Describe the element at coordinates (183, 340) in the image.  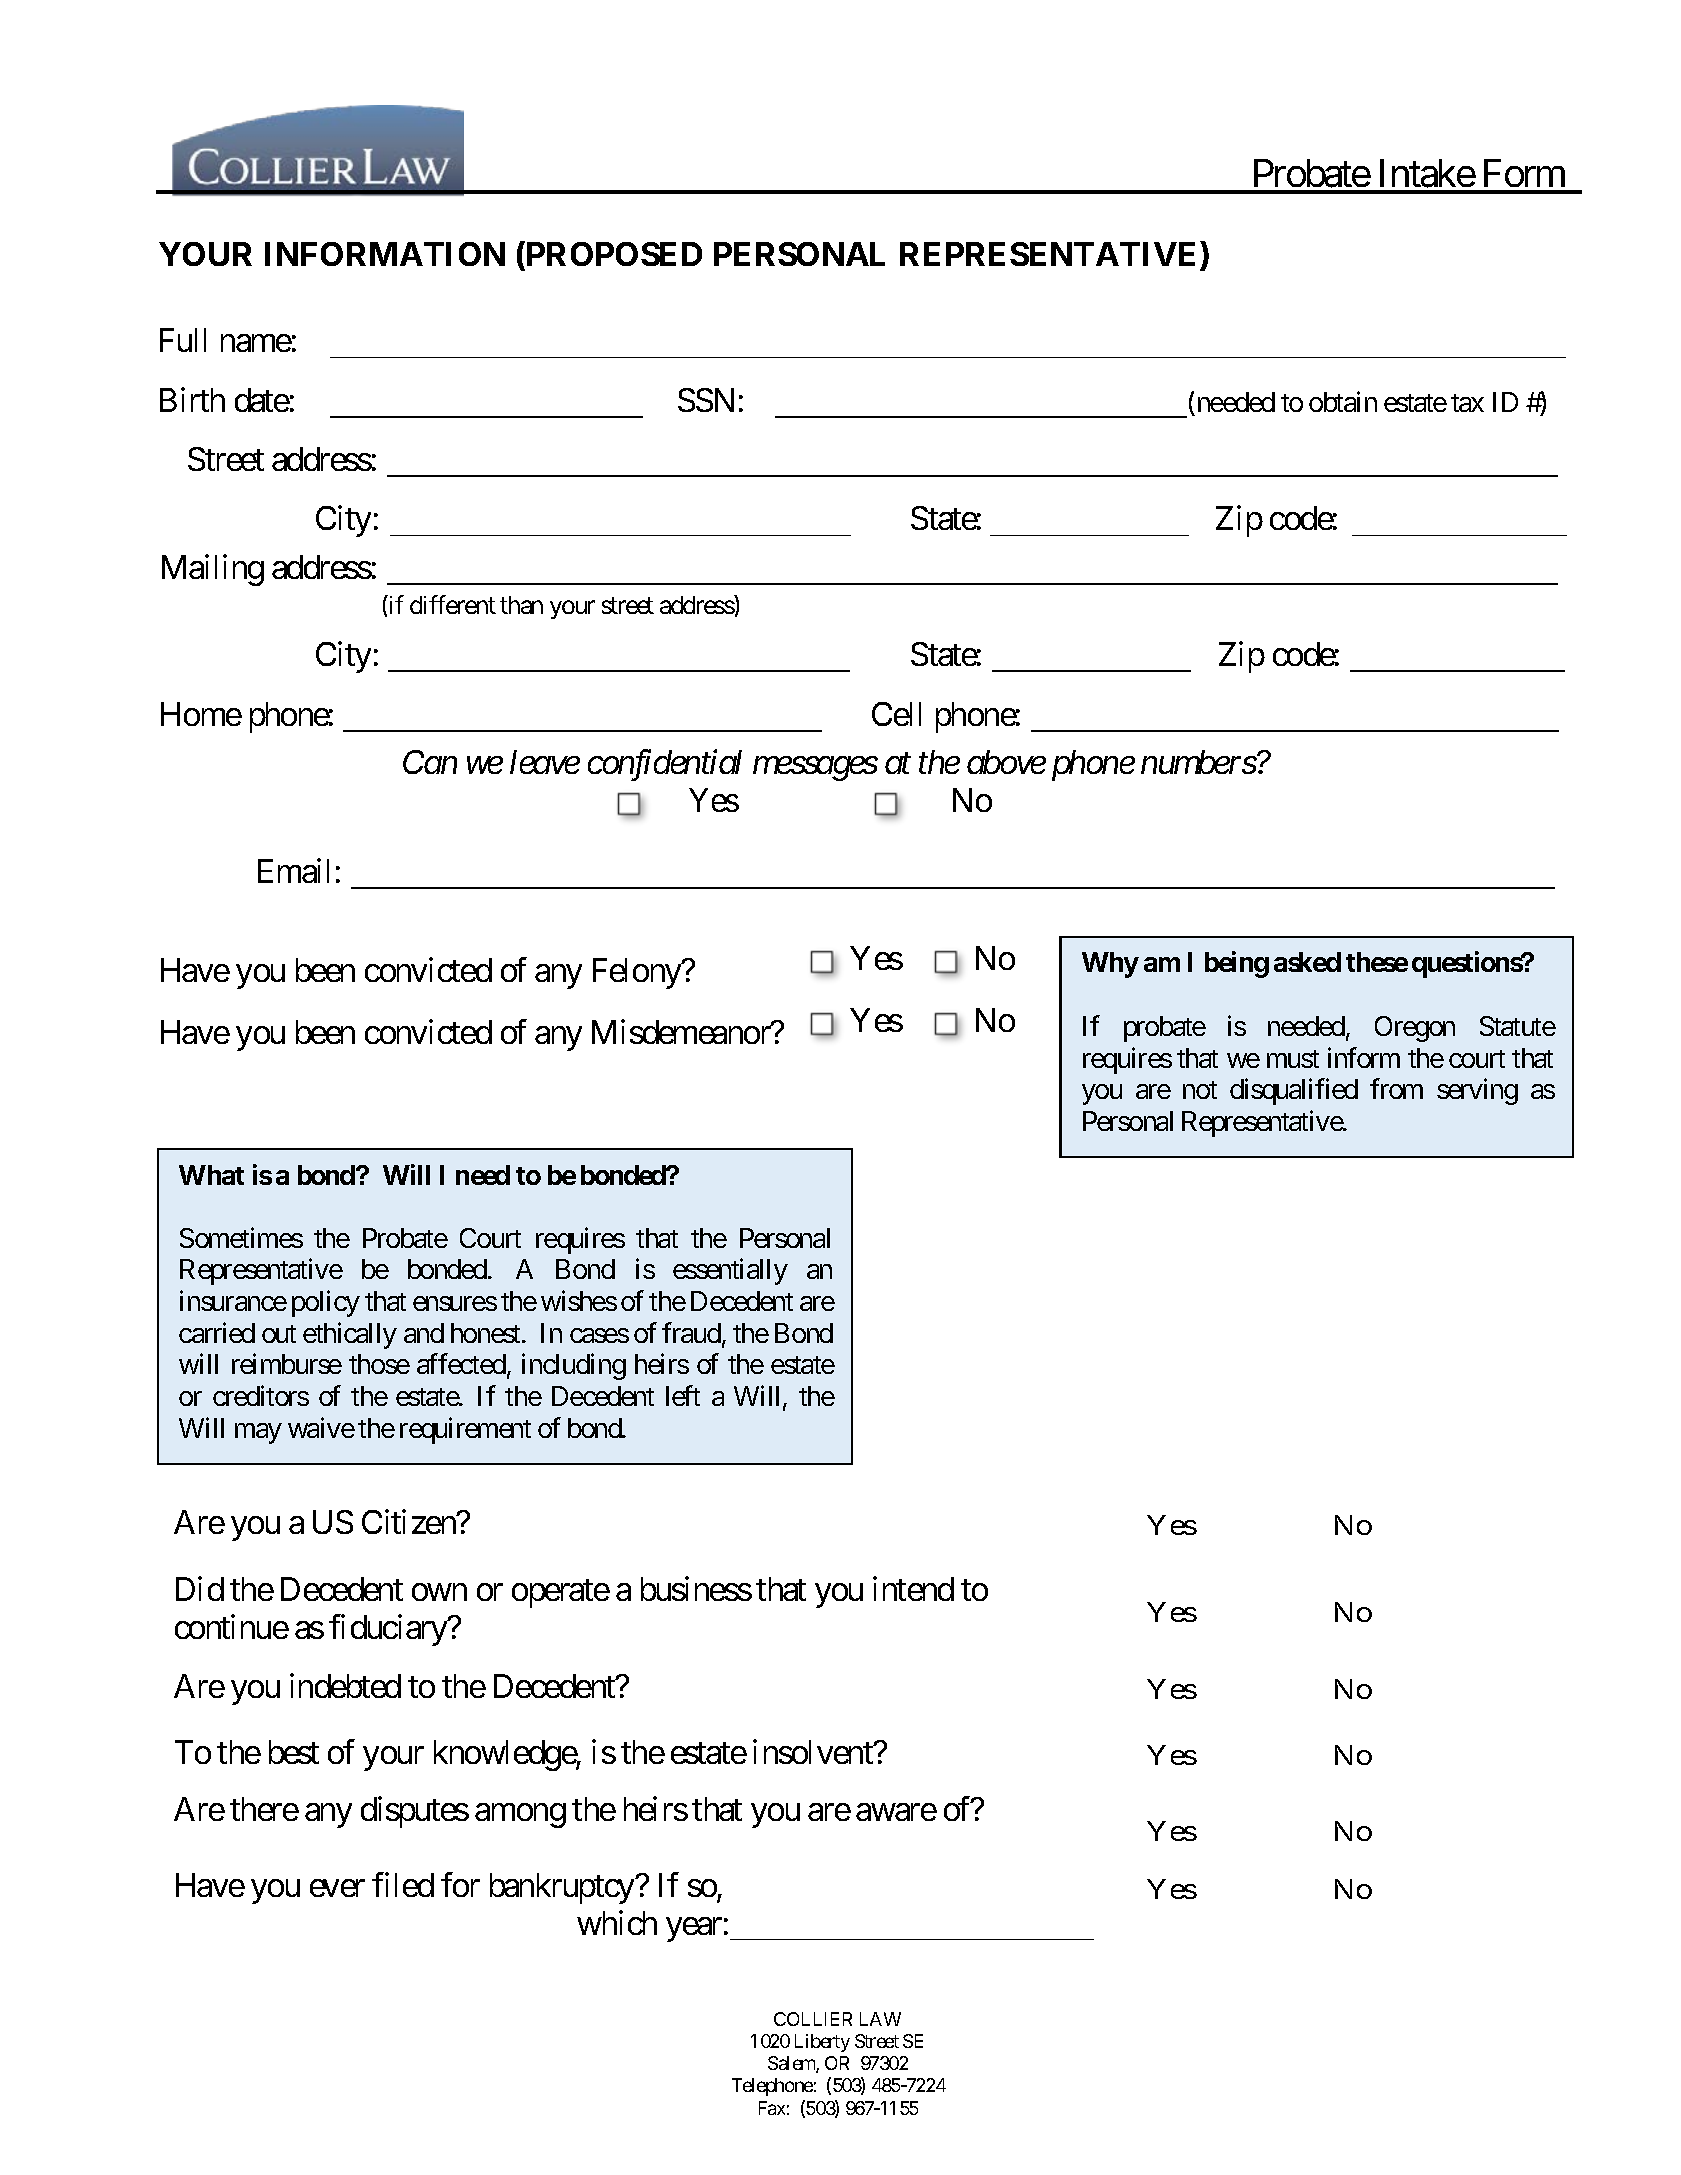
I see `Full` at that location.
